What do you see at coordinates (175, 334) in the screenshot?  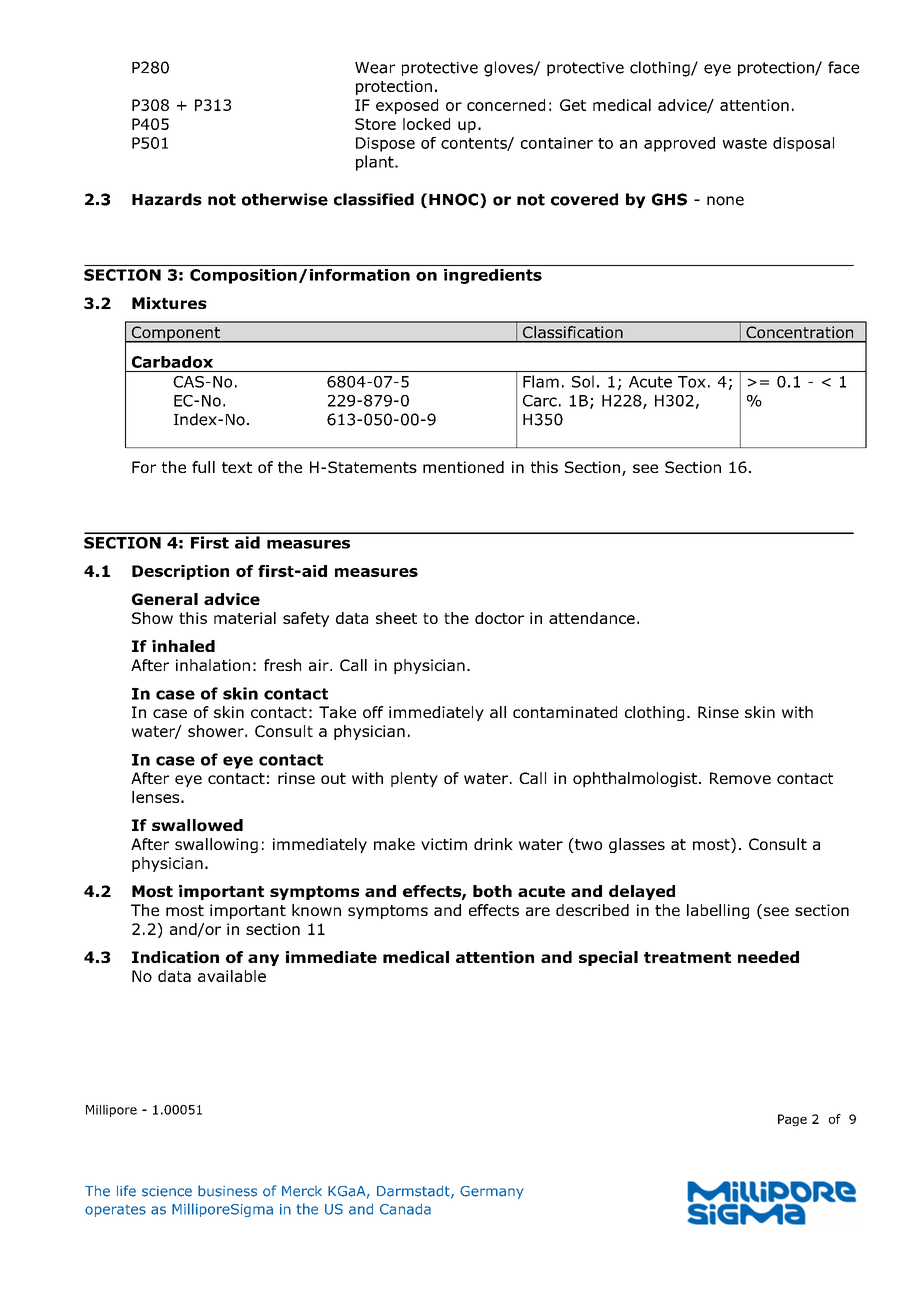 I see `Component` at bounding box center [175, 334].
